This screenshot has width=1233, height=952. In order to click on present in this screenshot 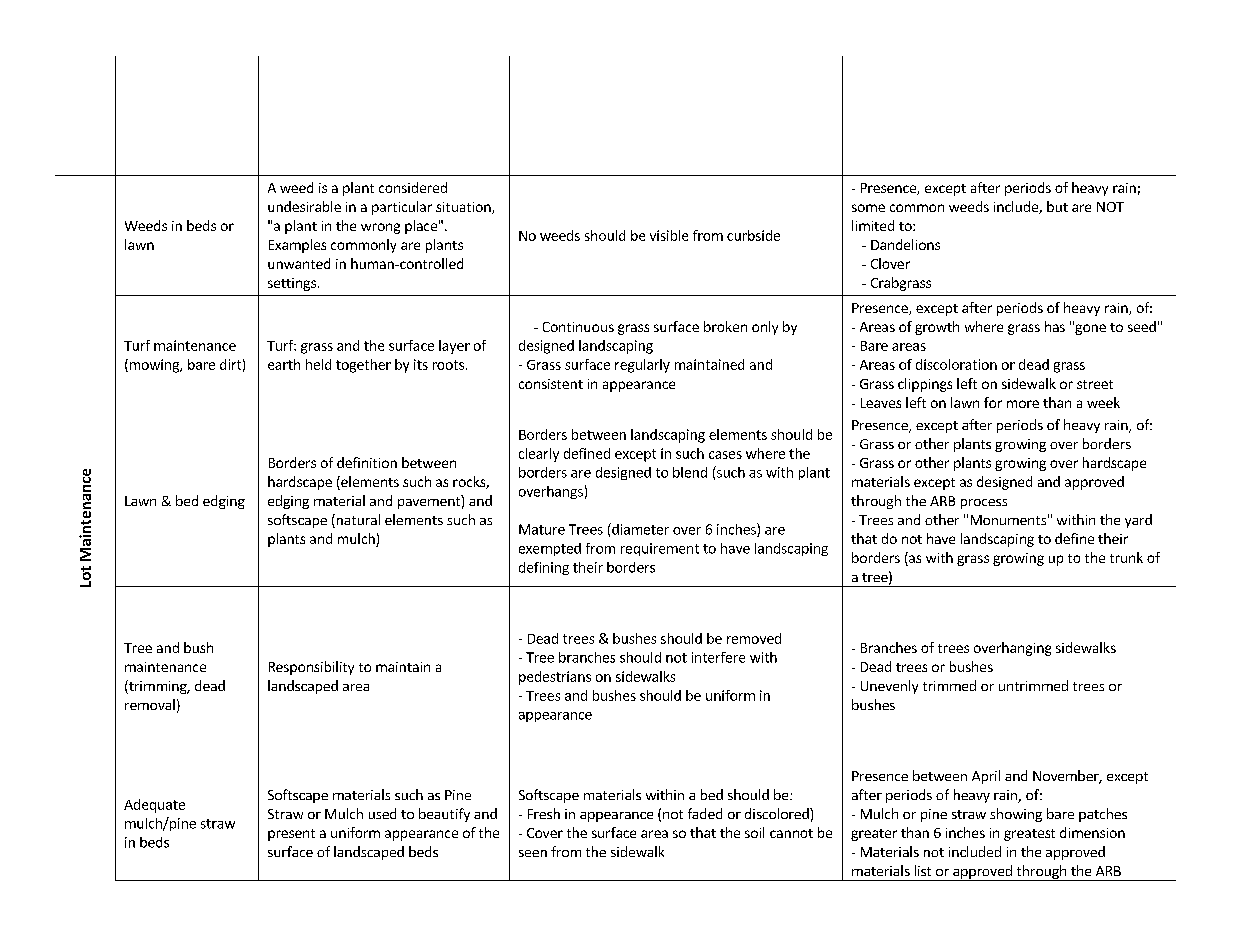, I will do `click(291, 835)`.
